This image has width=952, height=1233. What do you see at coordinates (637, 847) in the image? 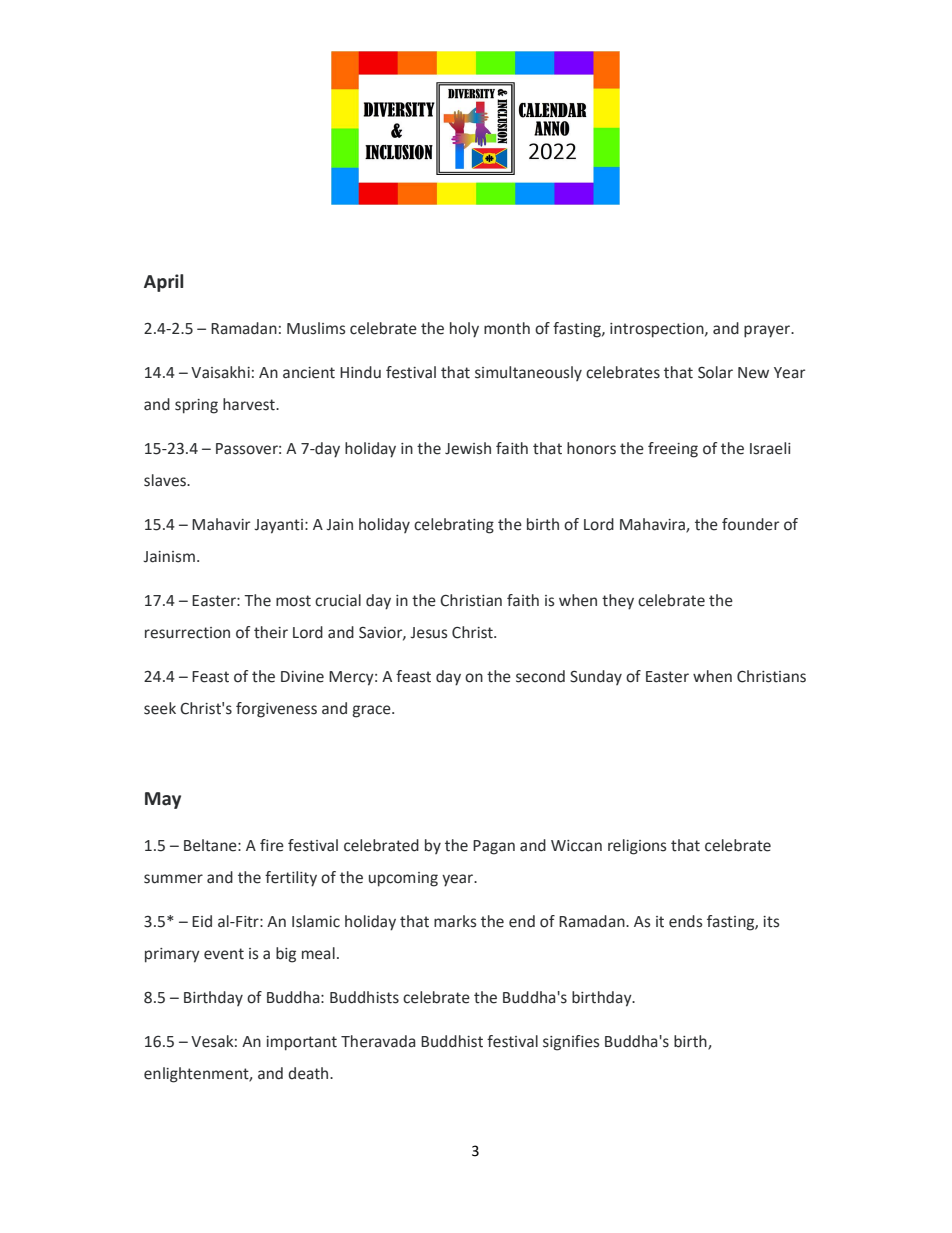
I see `religions` at bounding box center [637, 847].
